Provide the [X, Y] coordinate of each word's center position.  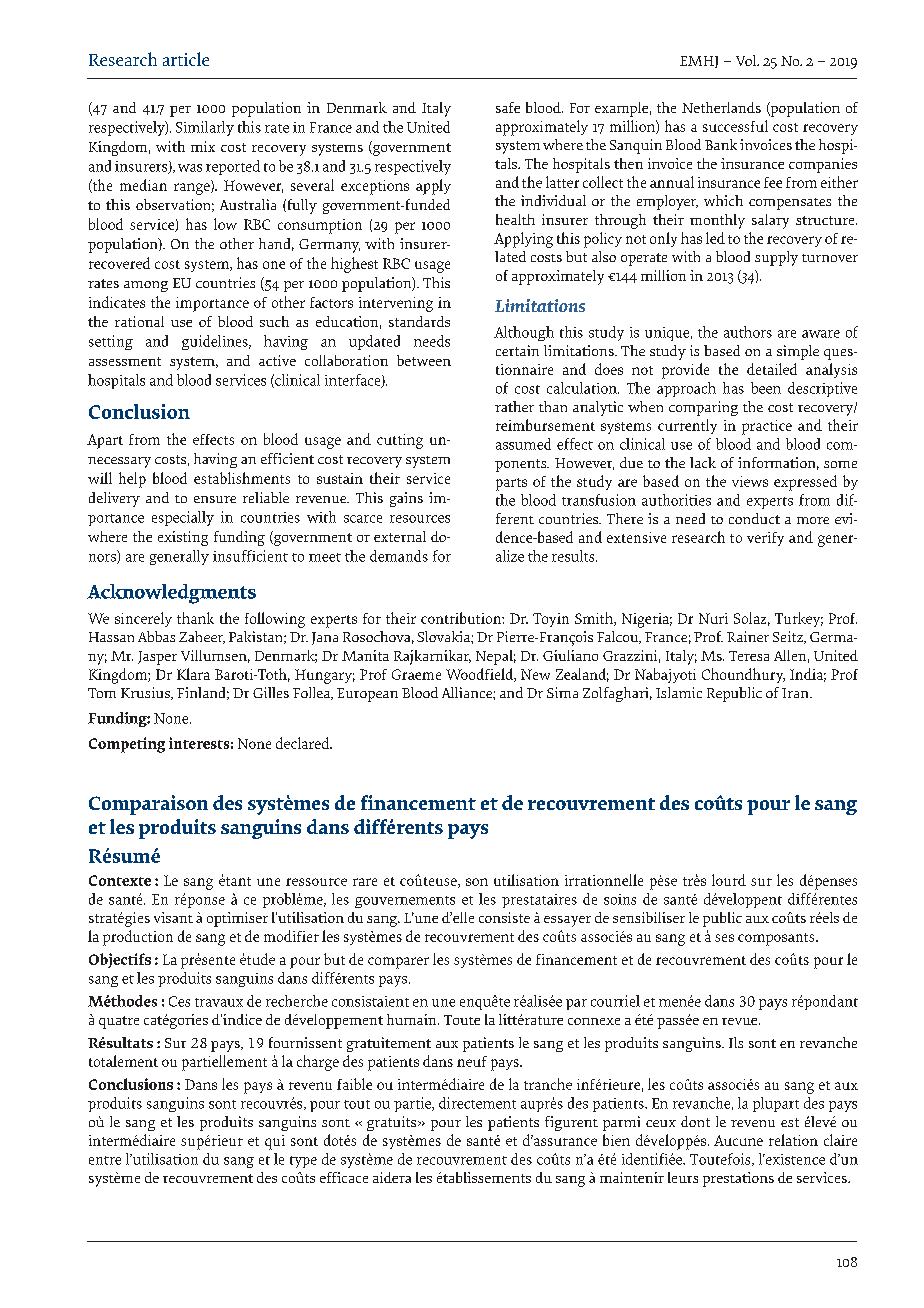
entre [105, 1160]
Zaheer [202, 637]
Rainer [748, 636]
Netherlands [721, 107]
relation [793, 1140]
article [186, 59]
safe [508, 107]
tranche [548, 1084]
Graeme [416, 674]
